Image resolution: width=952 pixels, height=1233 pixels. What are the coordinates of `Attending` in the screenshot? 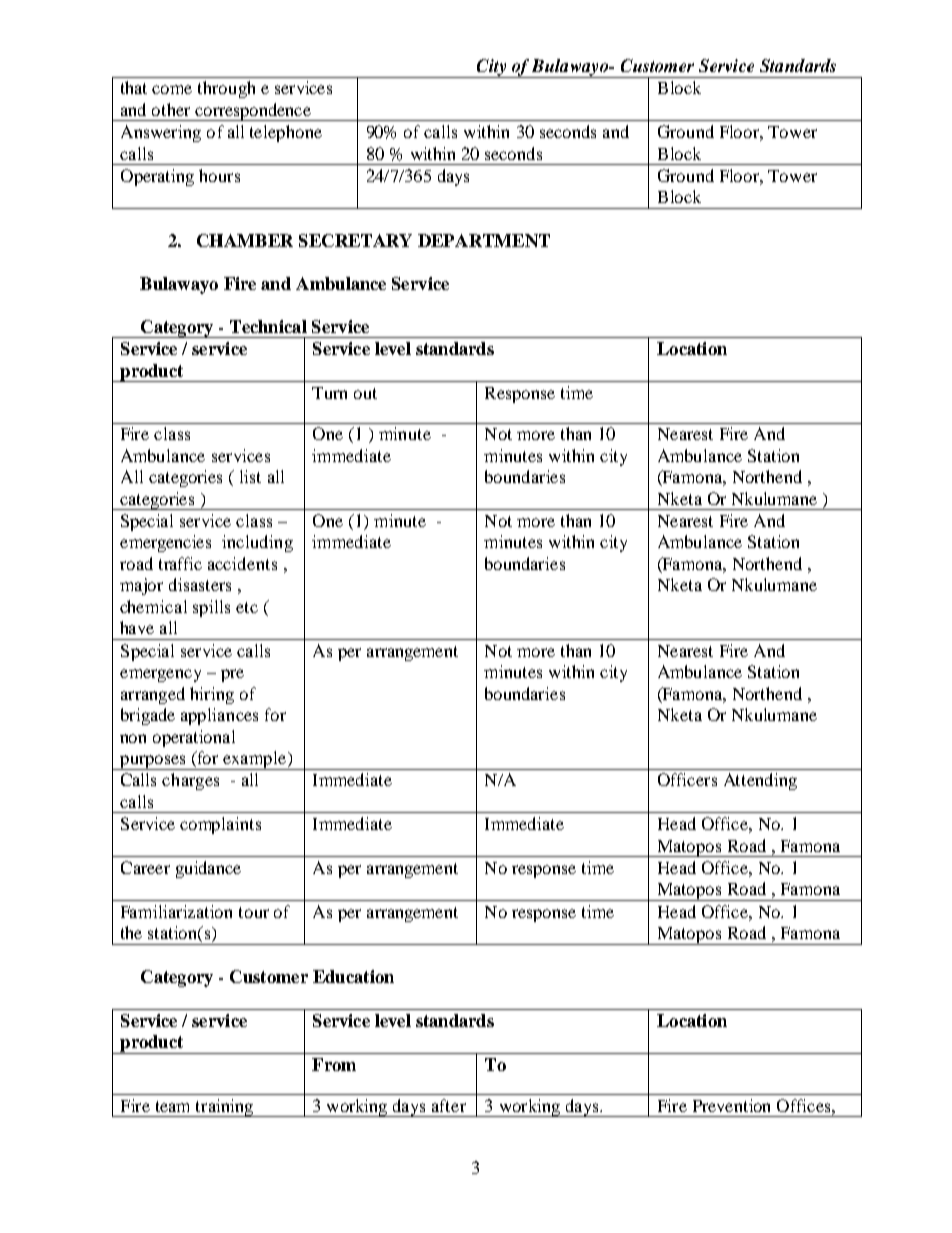 It's located at (760, 781).
